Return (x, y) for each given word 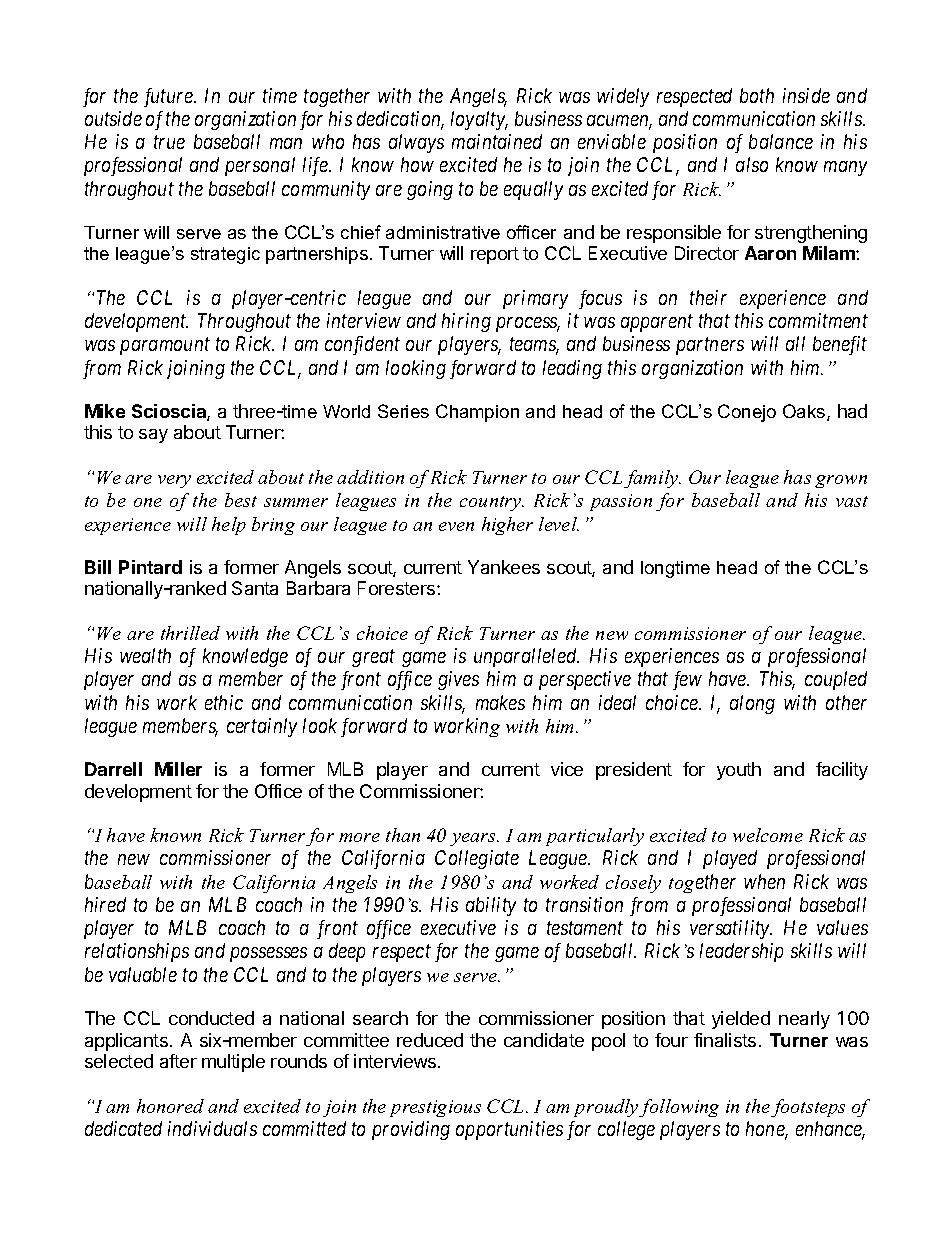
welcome (768, 835)
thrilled (190, 633)
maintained (497, 141)
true (169, 142)
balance (781, 141)
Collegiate (477, 859)
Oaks (805, 412)
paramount (165, 346)
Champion (477, 413)
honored (170, 1106)
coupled (836, 680)
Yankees (504, 567)
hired (105, 904)
